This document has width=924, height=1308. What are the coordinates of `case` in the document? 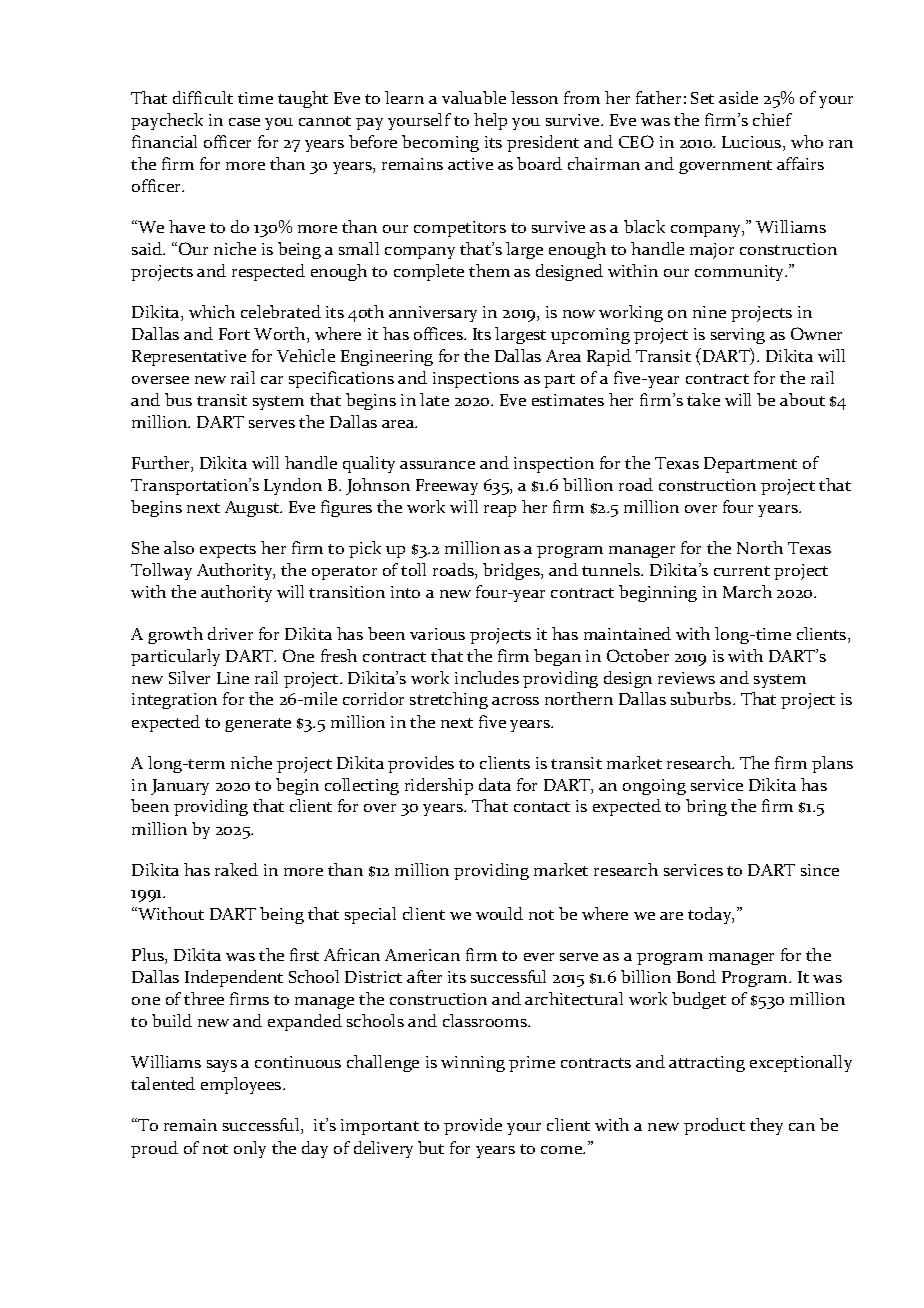 It's located at (244, 122).
